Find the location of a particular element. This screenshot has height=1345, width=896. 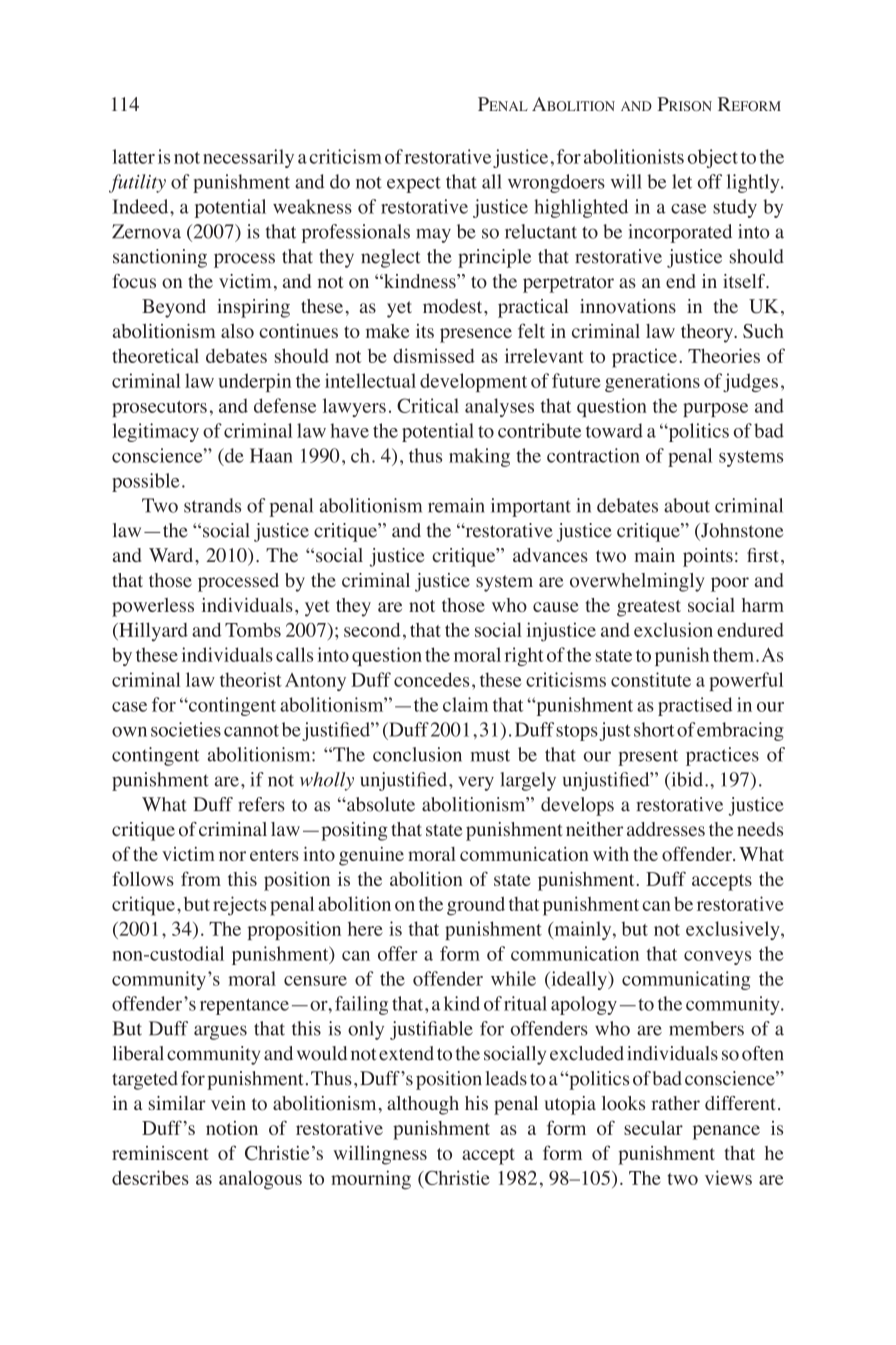

let is located at coordinates (682, 181).
